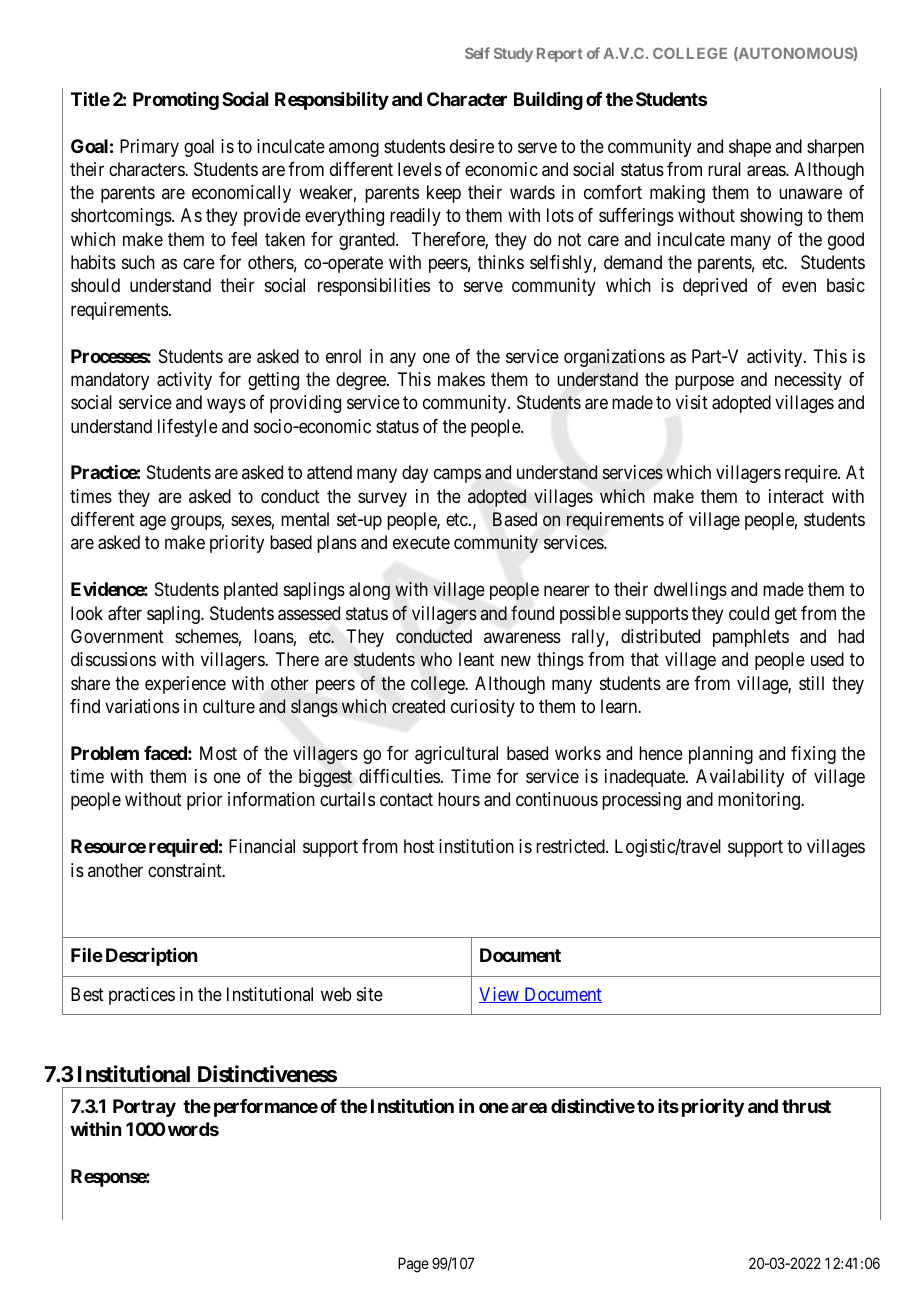  I want to click on shape, so click(750, 148).
